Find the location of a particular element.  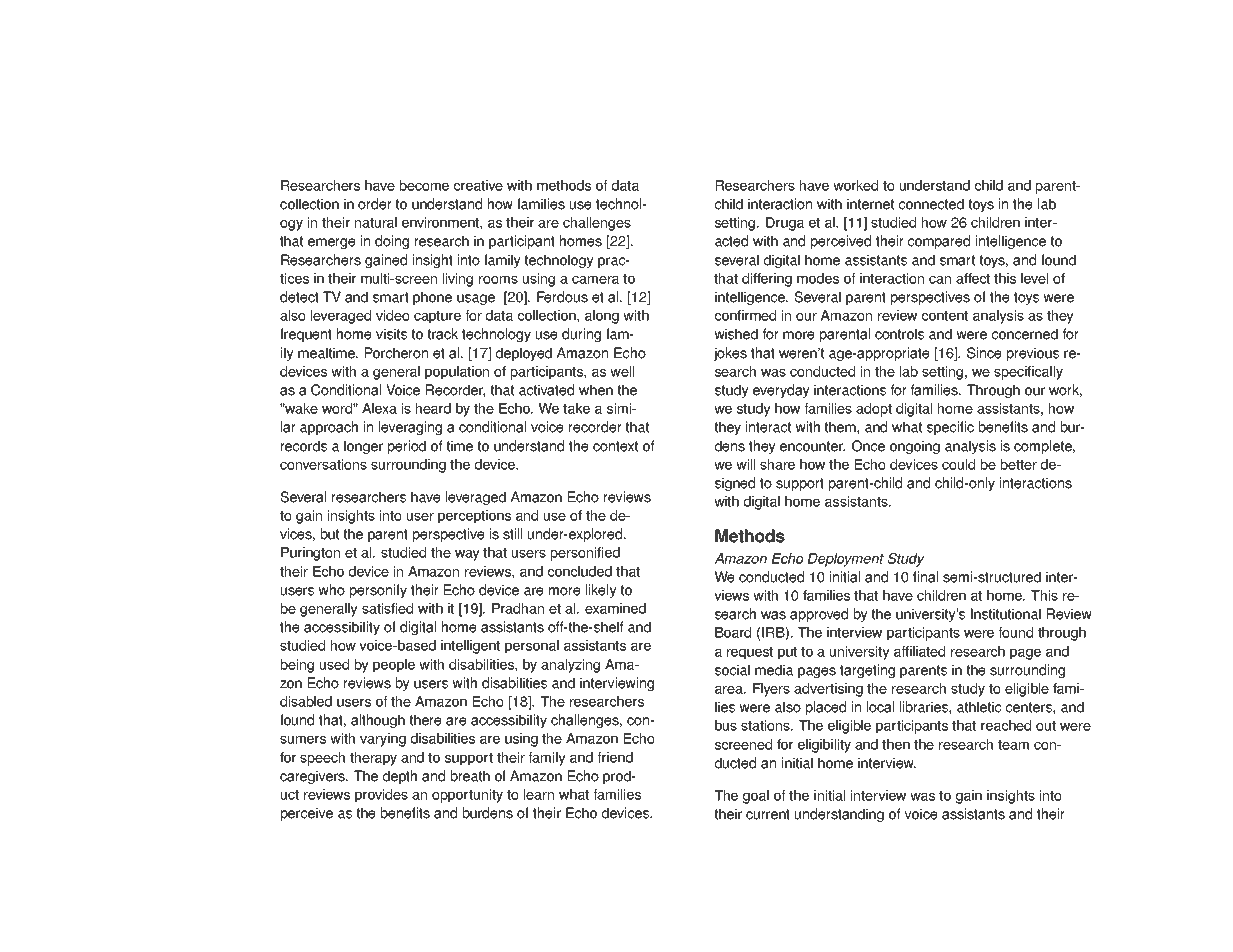

jokes is located at coordinates (730, 354).
